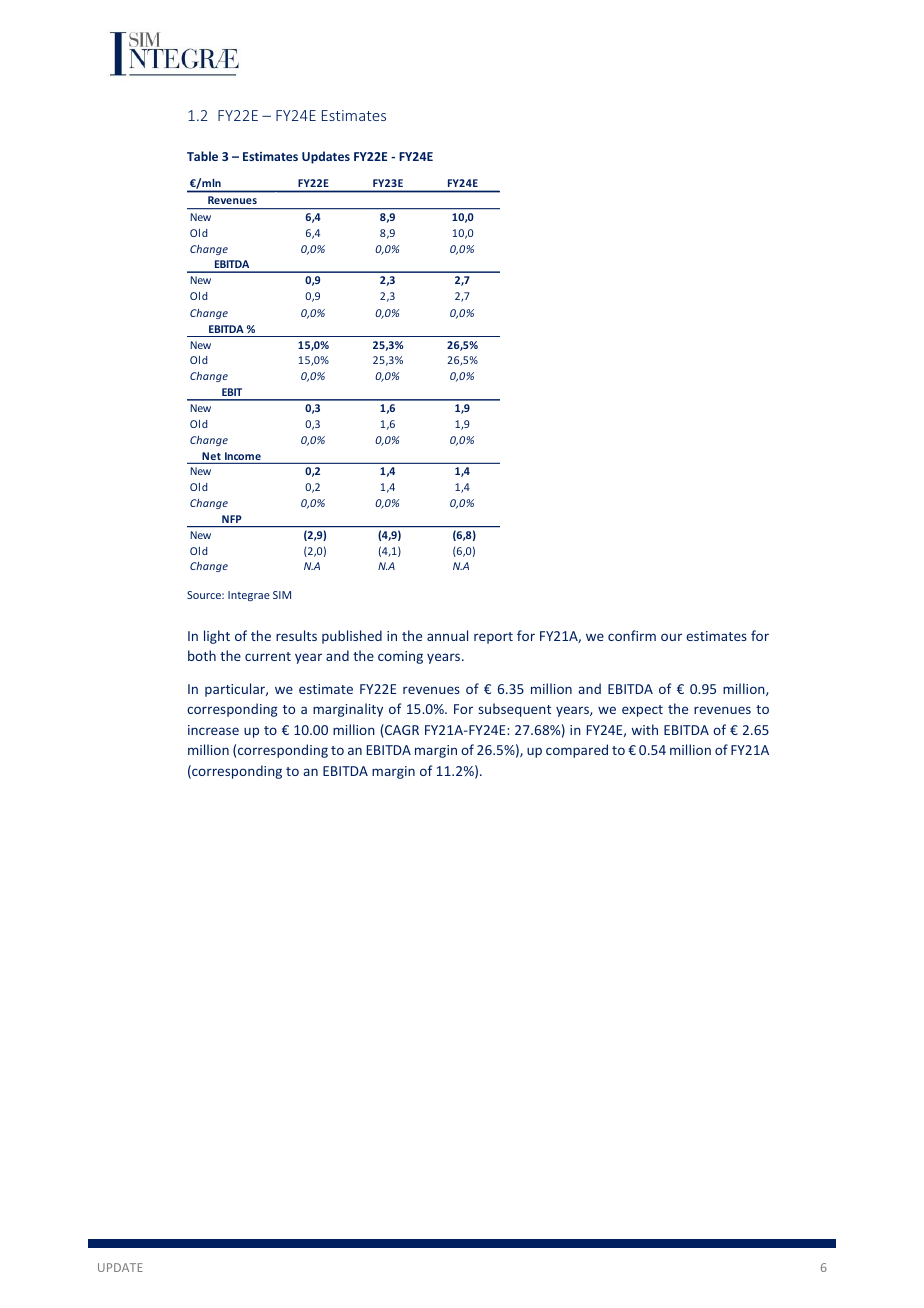 This page has height=1308, width=924. I want to click on CAGR, so click(401, 731).
